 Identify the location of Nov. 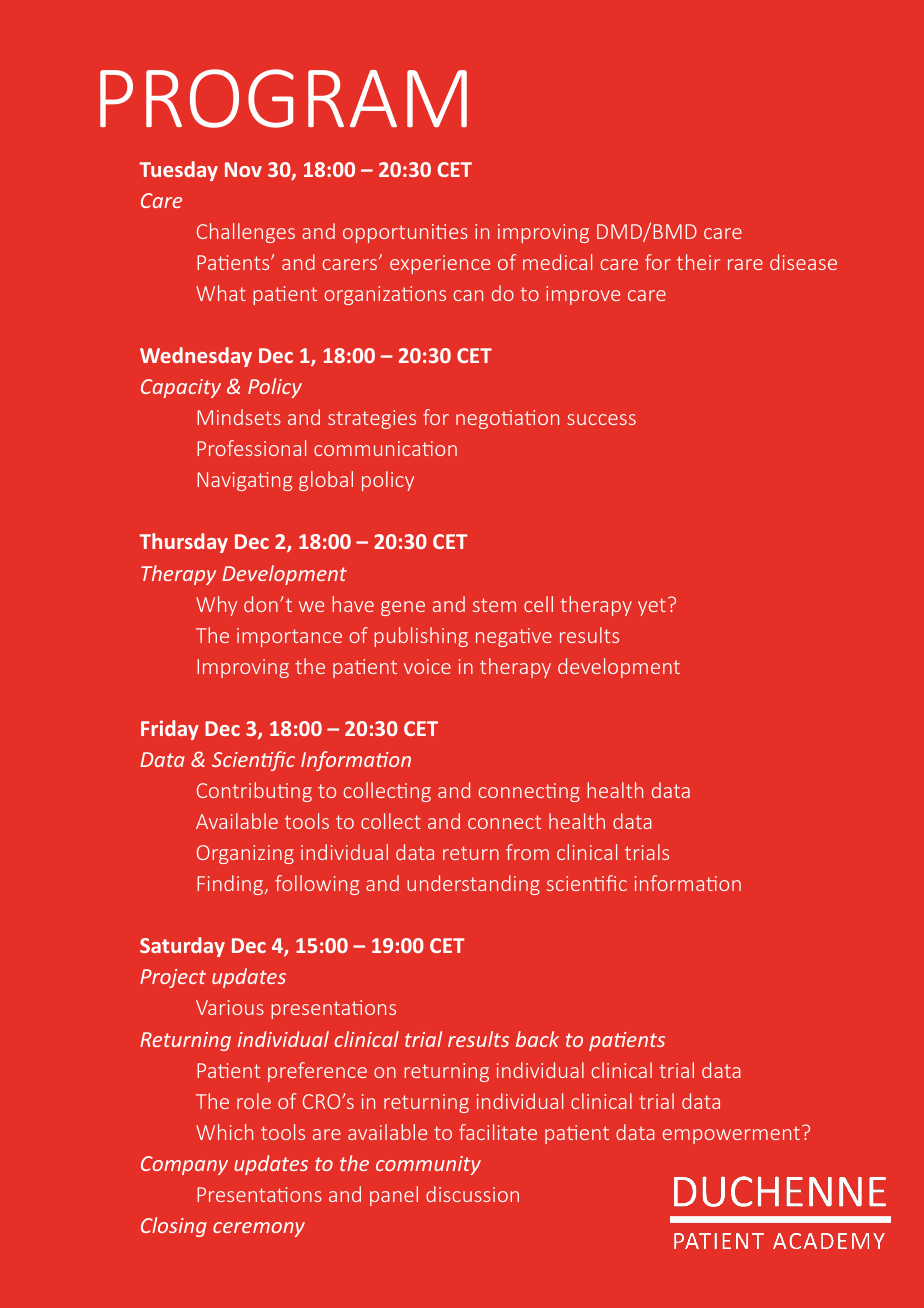
(243, 169).
